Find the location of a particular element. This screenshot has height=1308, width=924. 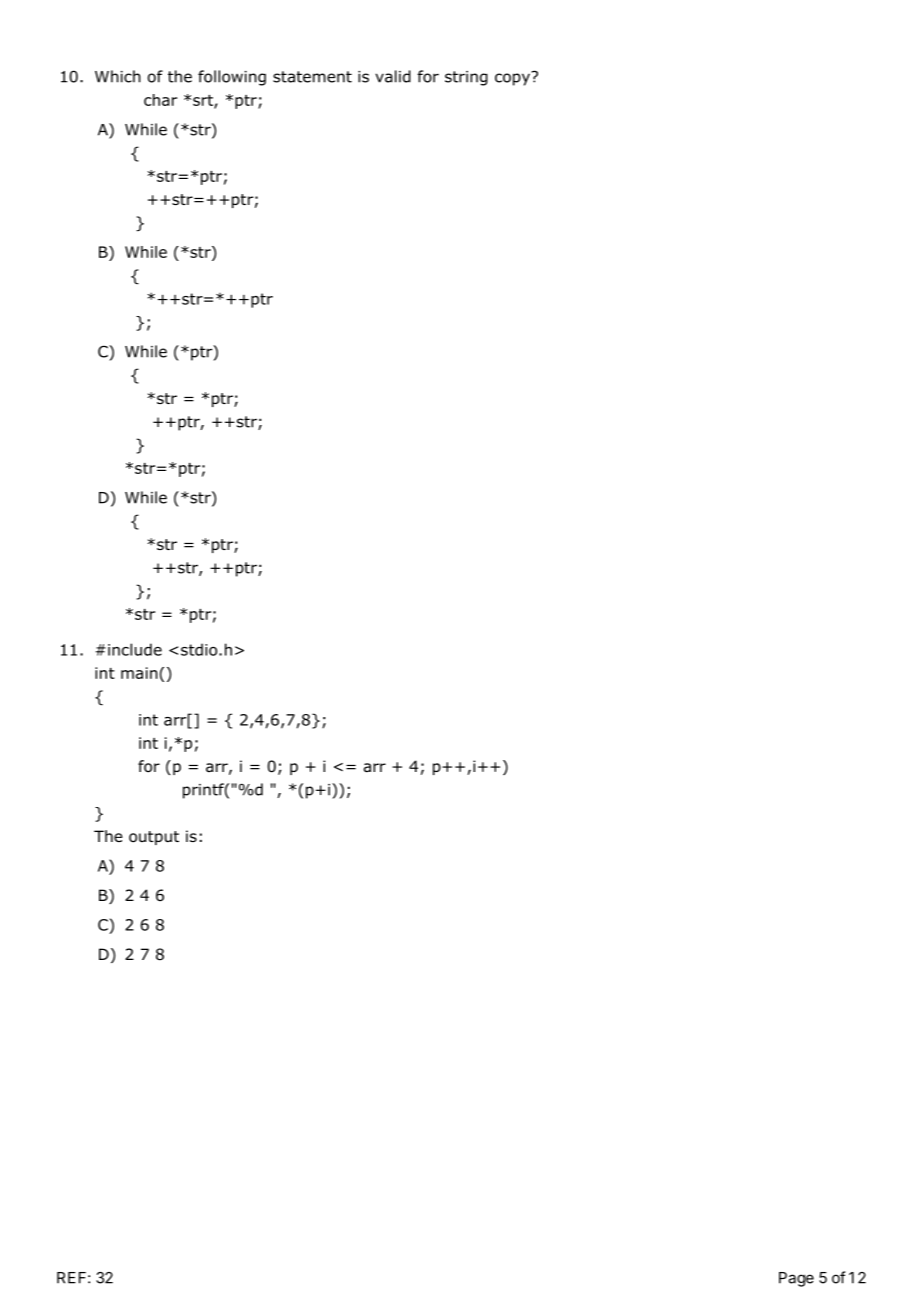

statement is located at coordinates (312, 77).
